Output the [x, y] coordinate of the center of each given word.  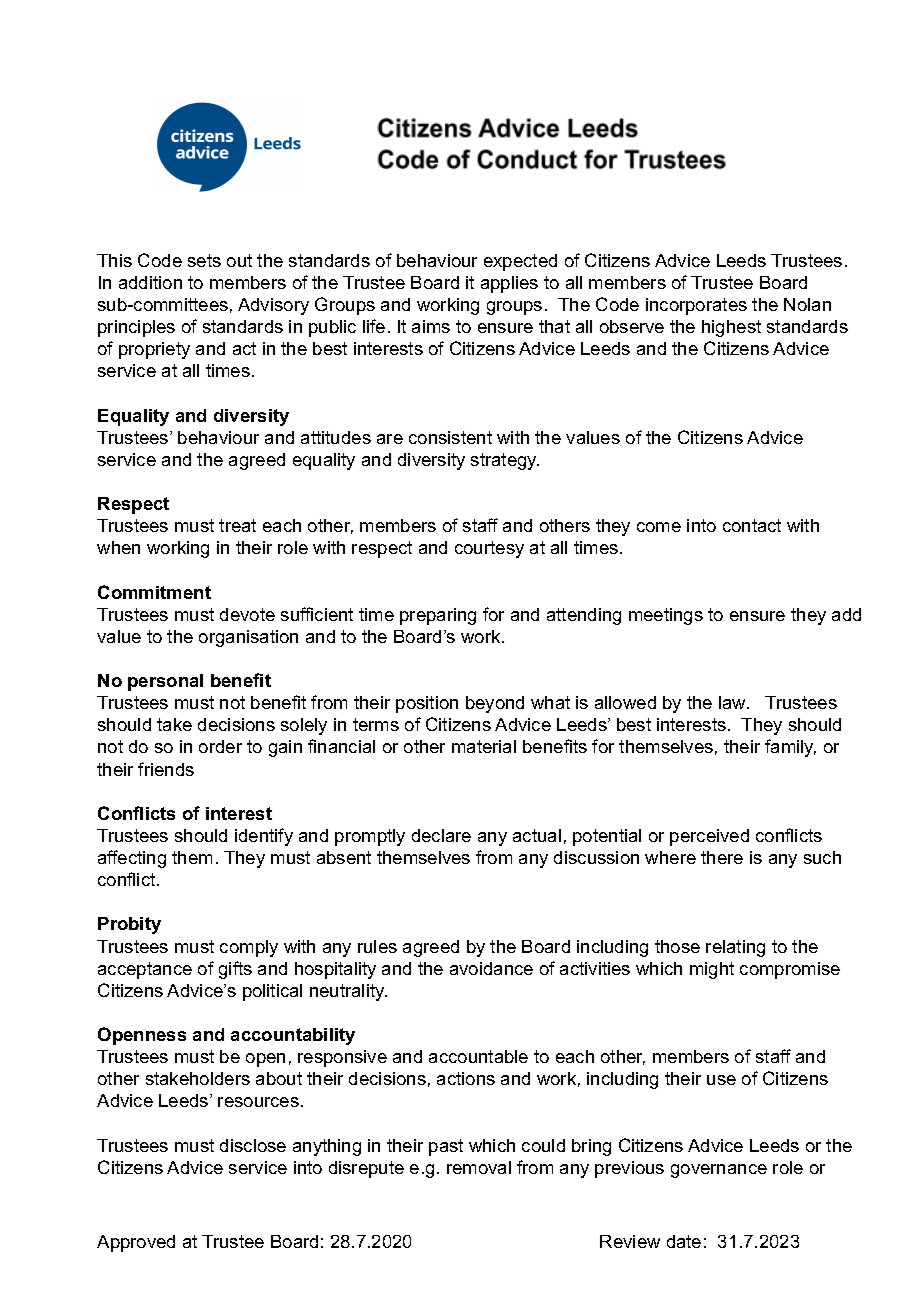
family [790, 748]
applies [509, 284]
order [220, 746]
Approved [136, 1243]
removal [479, 1167]
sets [204, 260]
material [484, 746]
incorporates [696, 306]
